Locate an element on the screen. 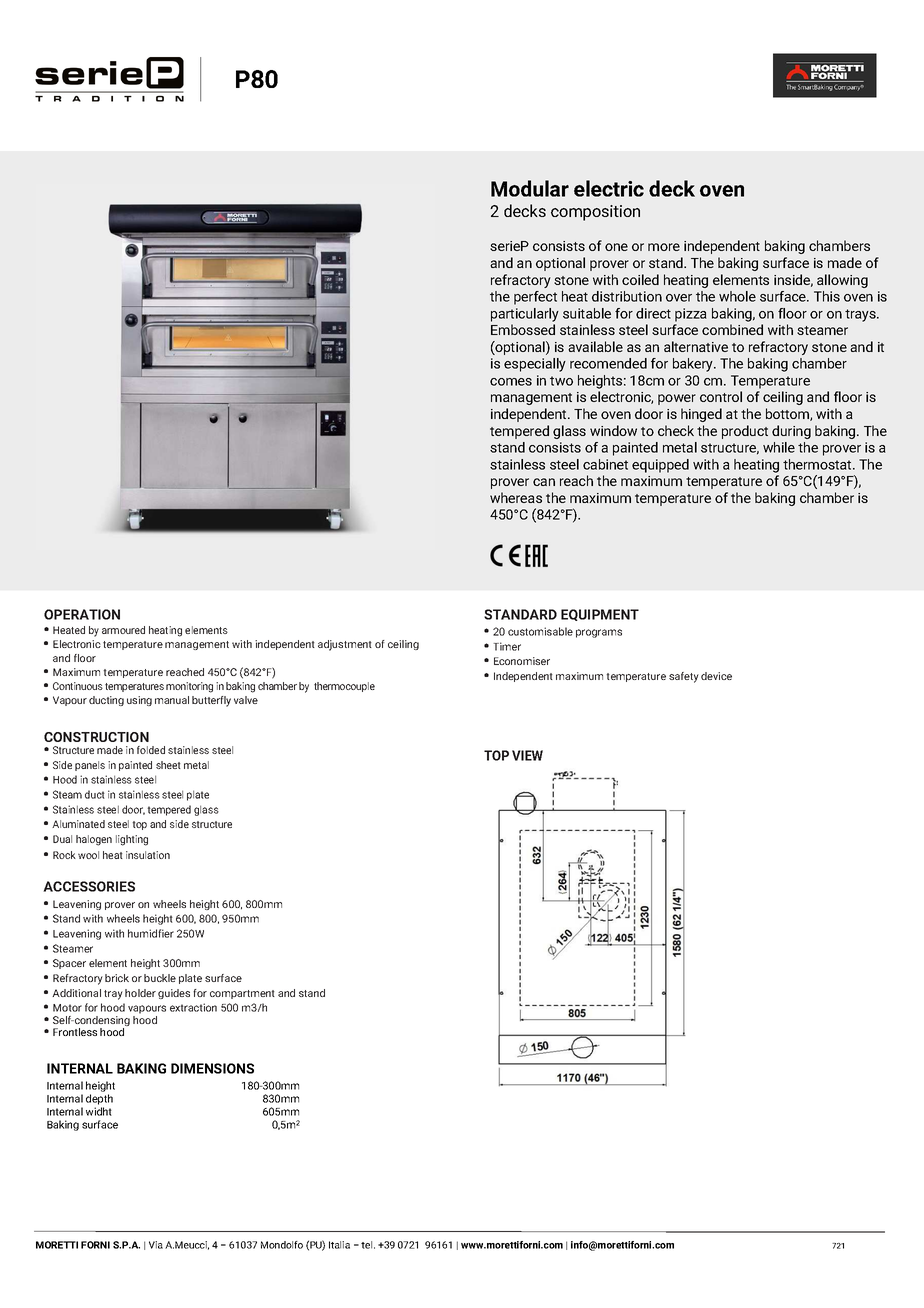 Image resolution: width=924 pixels, height=1308 pixels. Via is located at coordinates (156, 1245).
